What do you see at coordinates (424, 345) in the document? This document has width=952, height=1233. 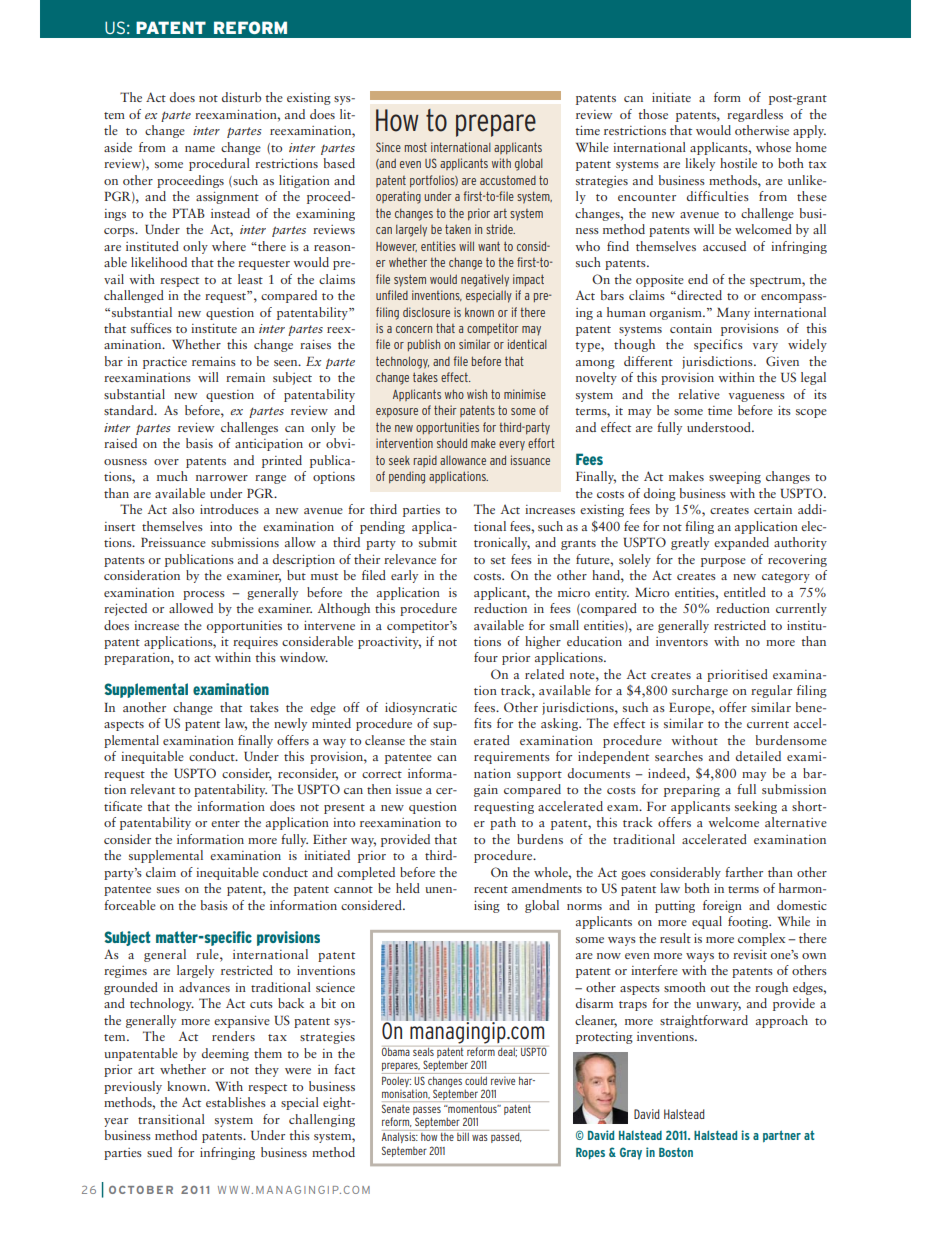 I see `publish` at bounding box center [424, 345].
